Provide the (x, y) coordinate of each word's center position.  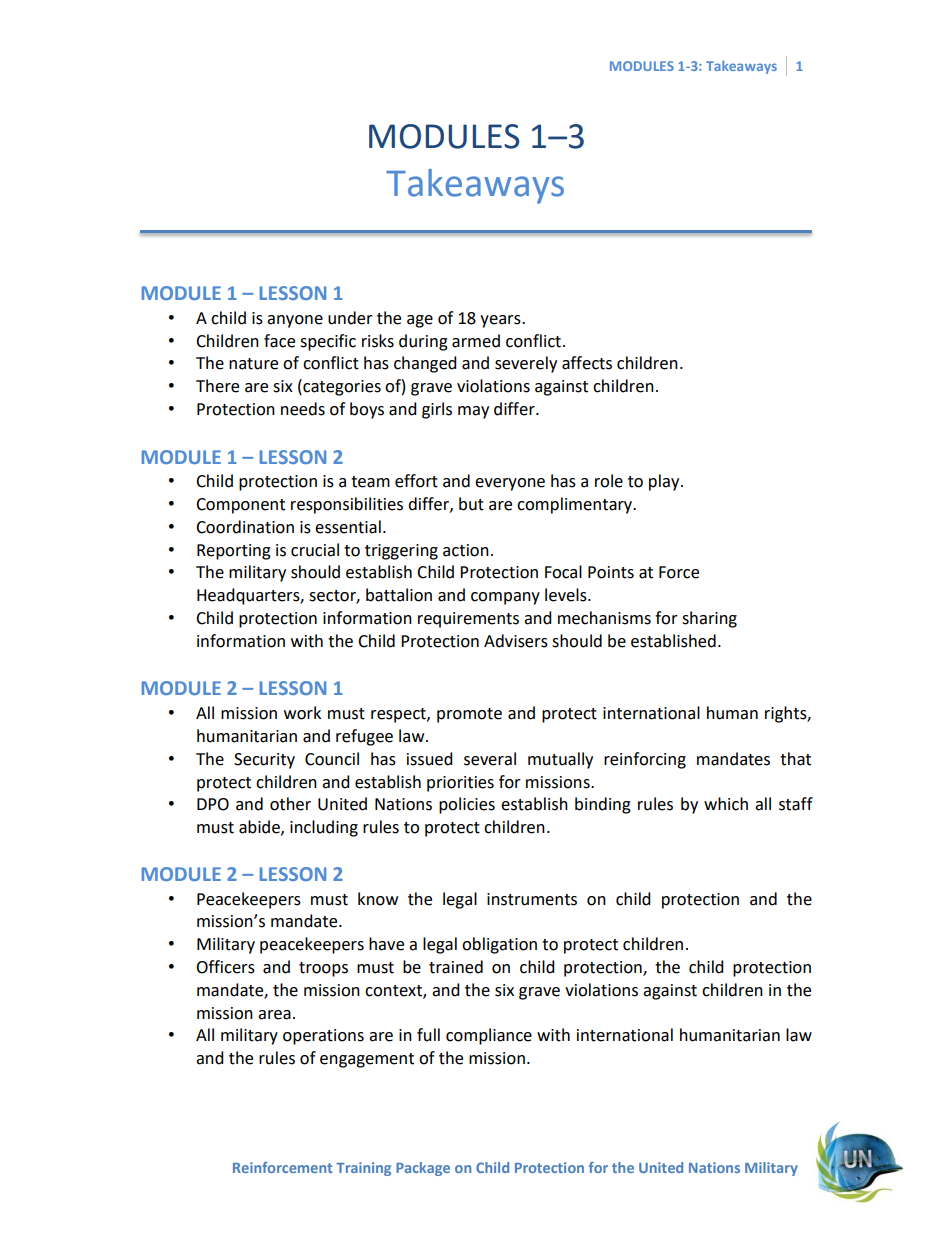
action (466, 550)
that (795, 759)
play (665, 482)
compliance (489, 1036)
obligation (499, 945)
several (490, 759)
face (279, 341)
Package (423, 1169)
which (726, 804)
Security (264, 761)
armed (476, 341)
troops (323, 969)
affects (587, 363)
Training (363, 1169)
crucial (315, 550)
